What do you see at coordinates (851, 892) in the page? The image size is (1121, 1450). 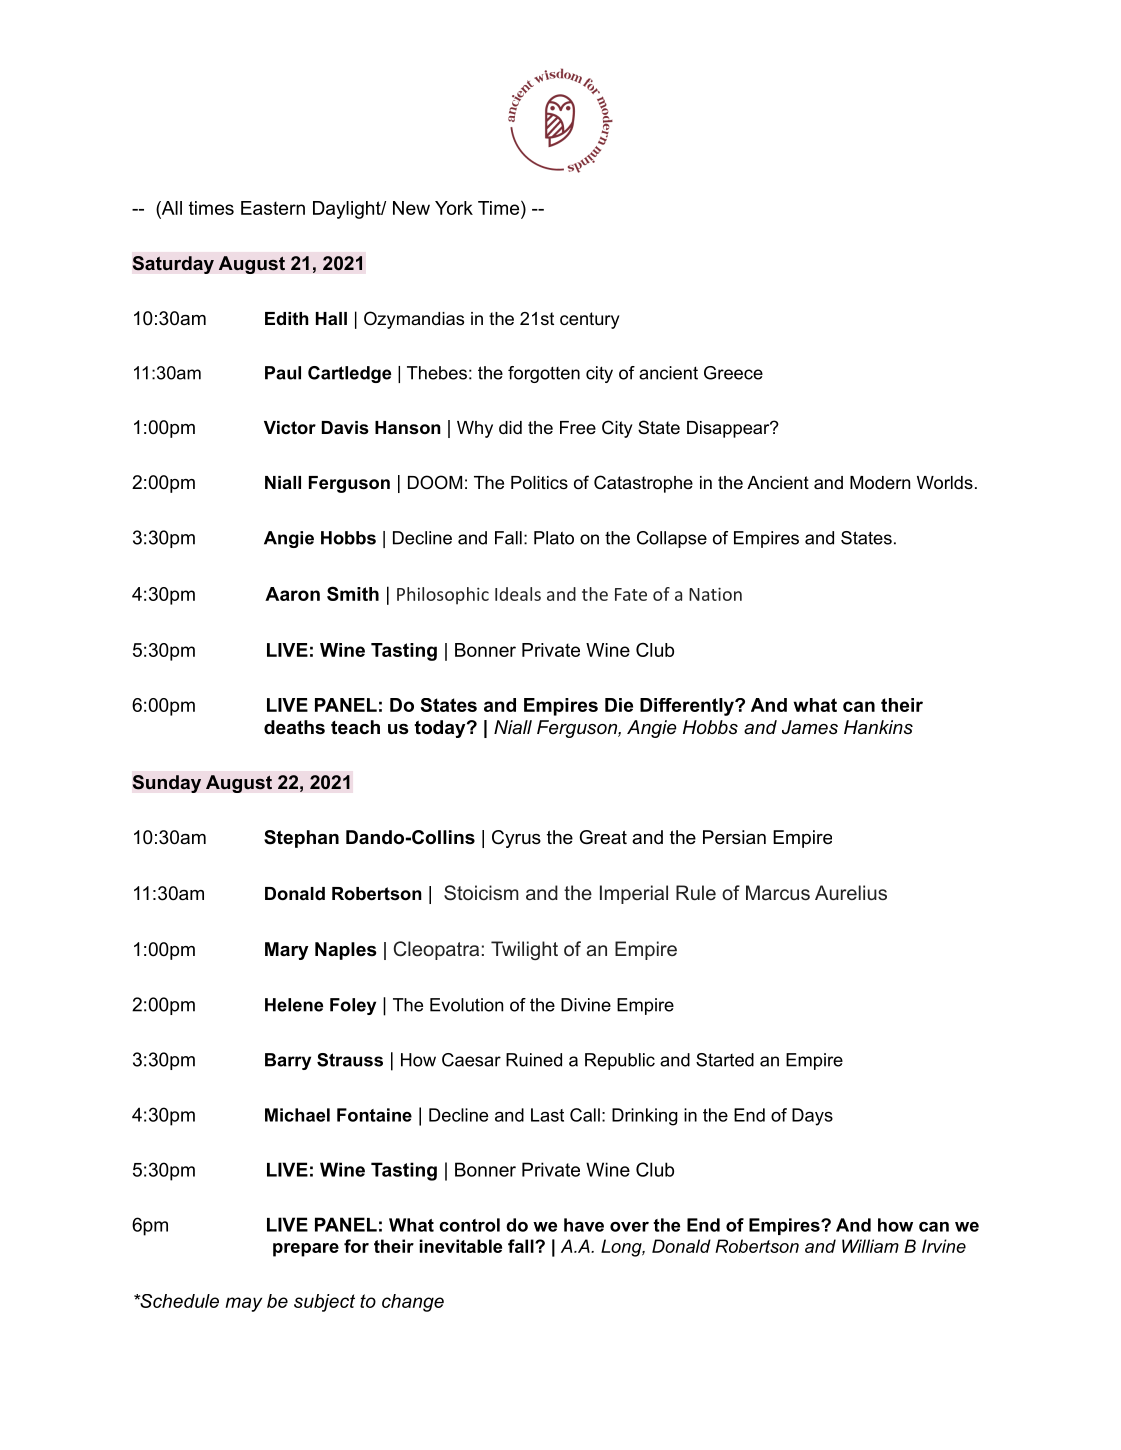 I see `Aurelius` at bounding box center [851, 892].
